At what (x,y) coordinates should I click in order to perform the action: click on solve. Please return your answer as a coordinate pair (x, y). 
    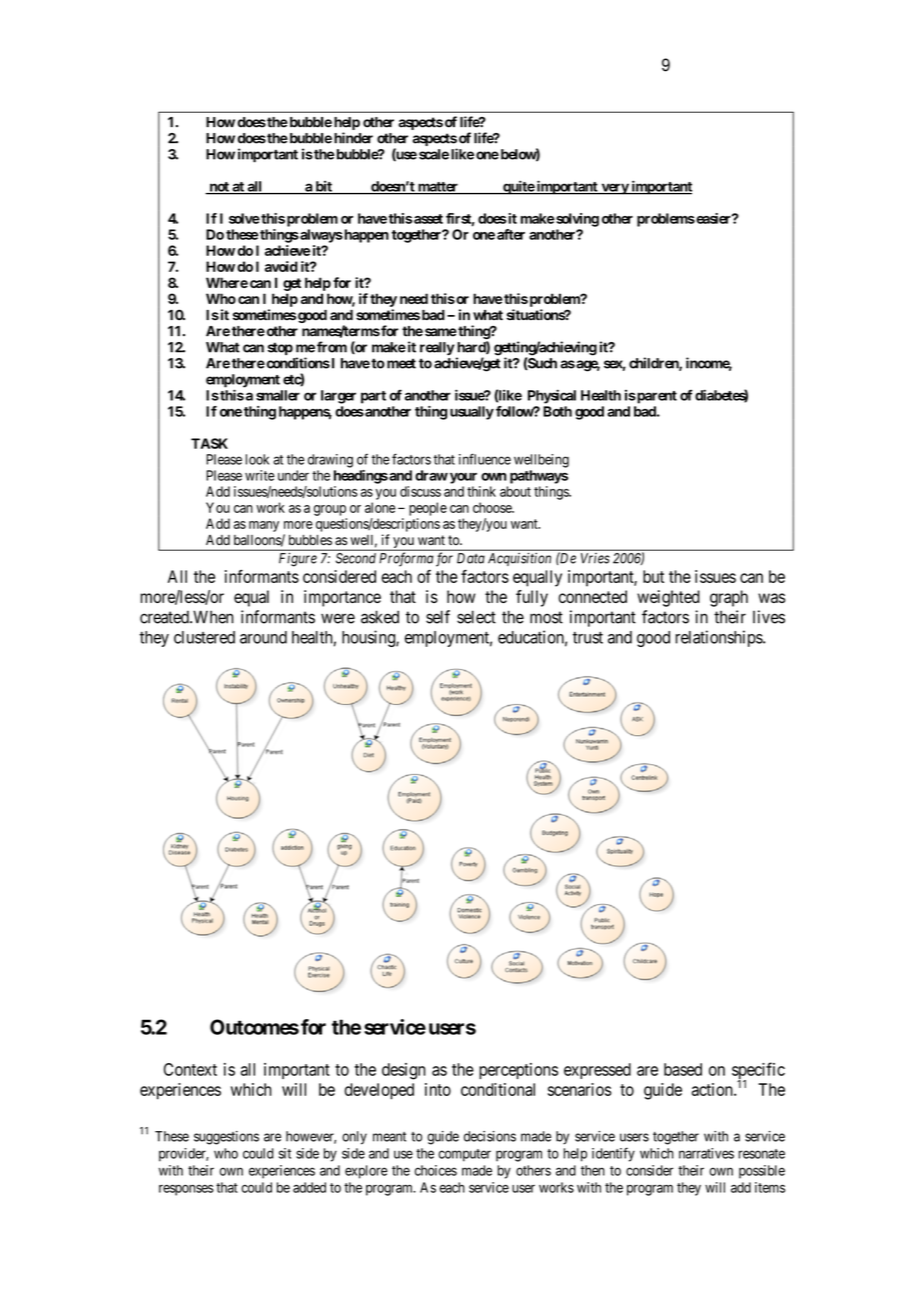
    Looking at the image, I should click on (244, 218).
